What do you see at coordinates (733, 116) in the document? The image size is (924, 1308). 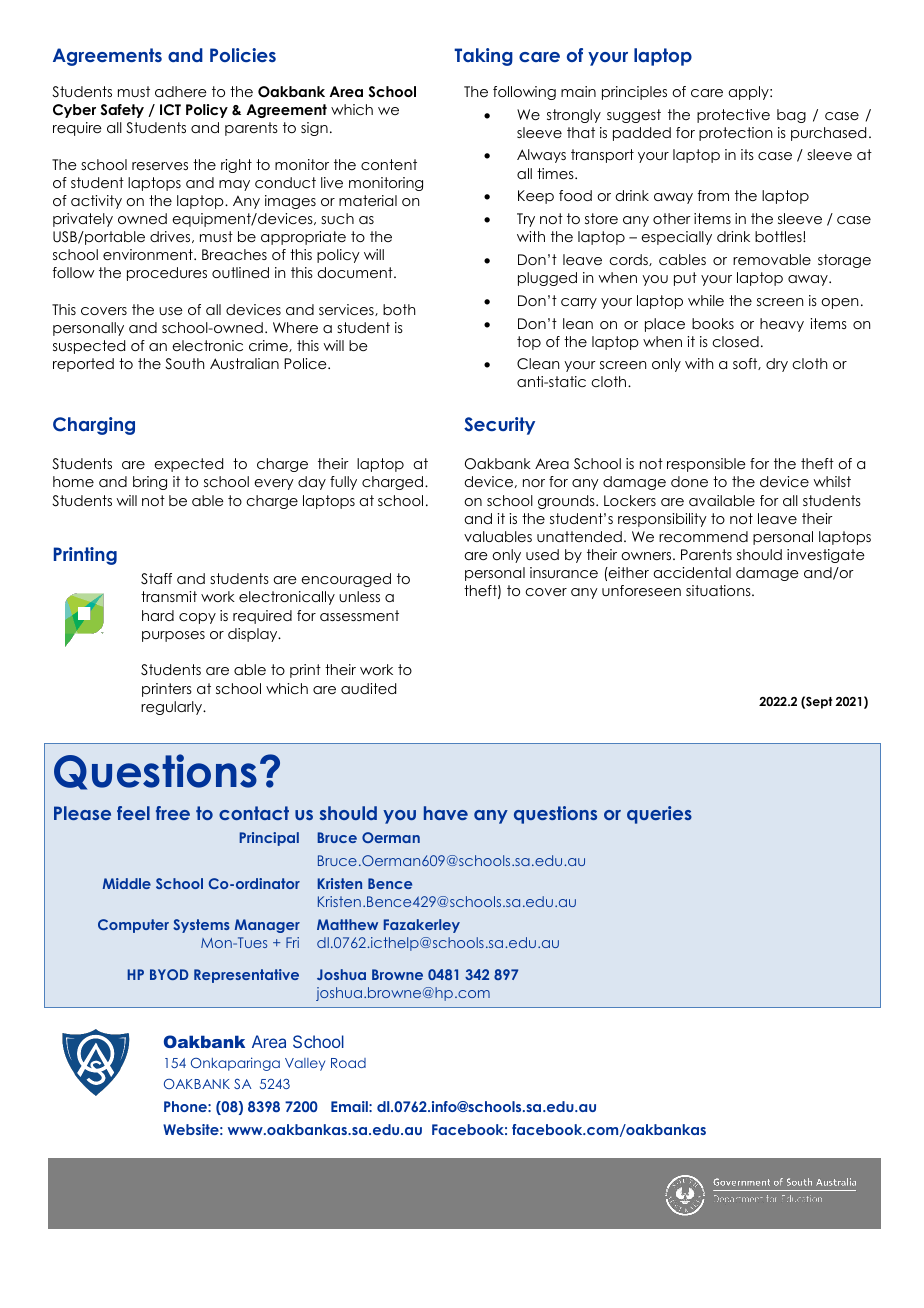 I see `protective` at bounding box center [733, 116].
